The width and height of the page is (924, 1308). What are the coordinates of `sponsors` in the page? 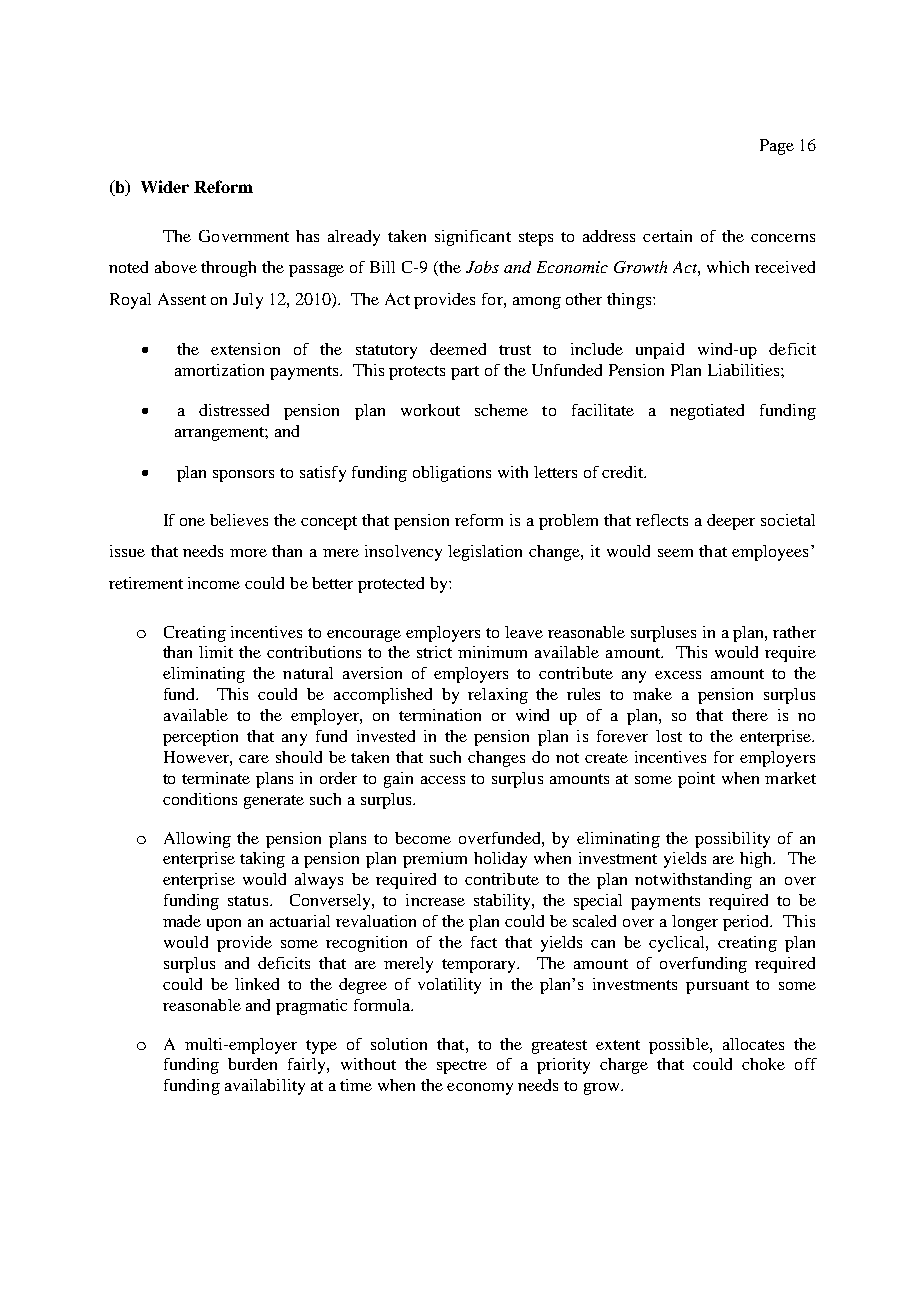 It's located at (243, 476).
